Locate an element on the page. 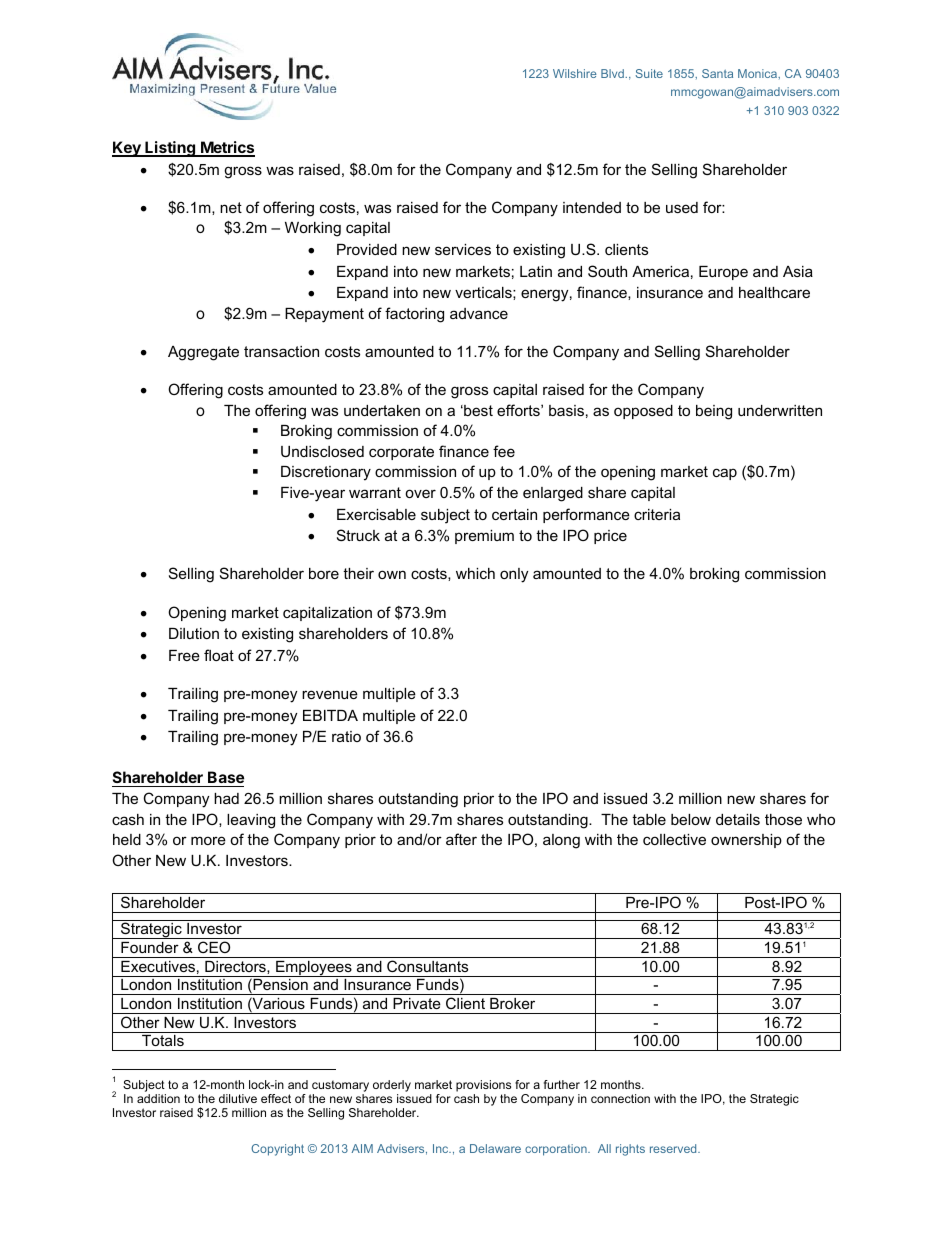  which is located at coordinates (475, 573).
